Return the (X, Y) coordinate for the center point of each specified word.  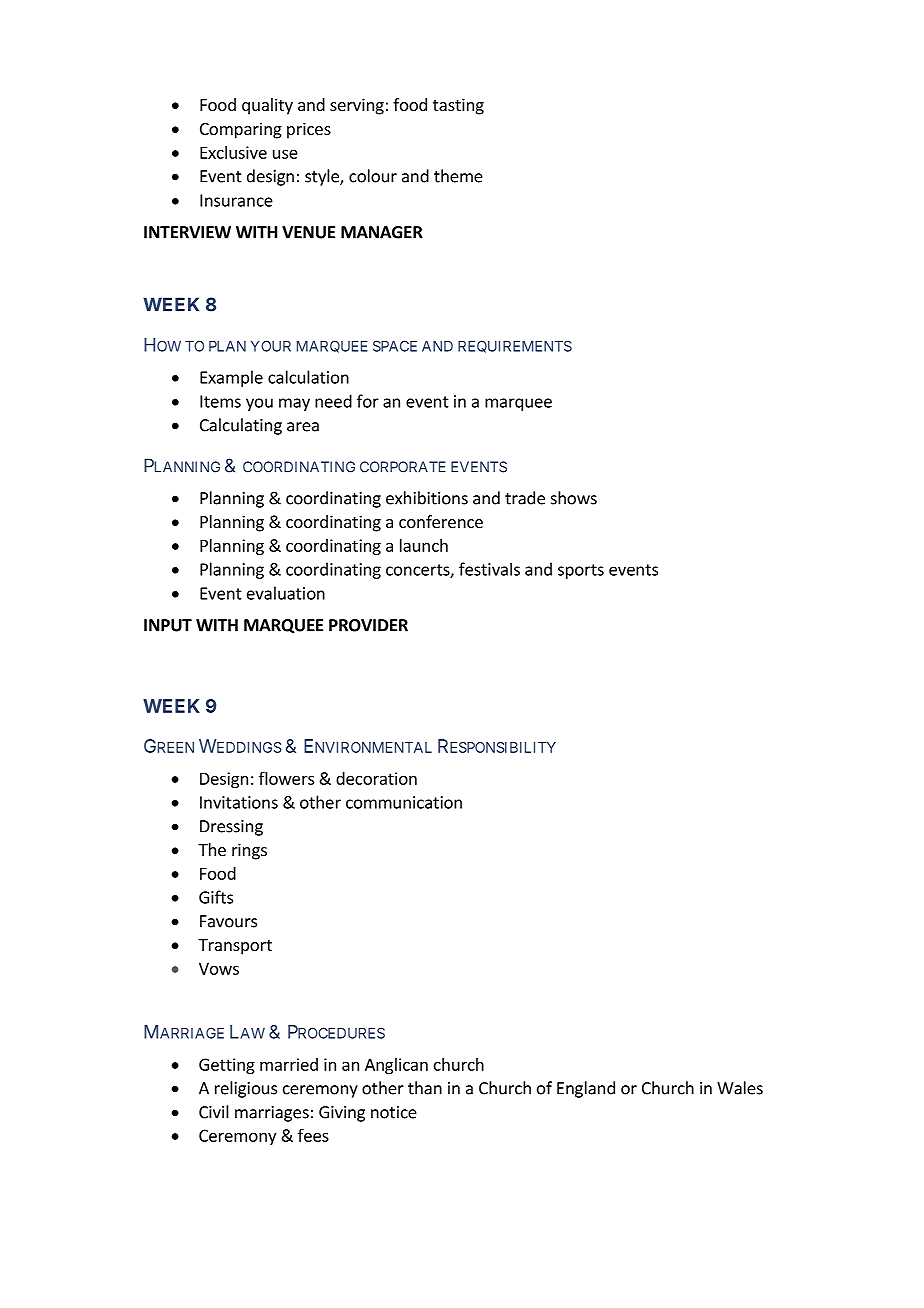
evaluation (286, 593)
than (425, 1088)
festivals (489, 569)
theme (458, 176)
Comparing (241, 130)
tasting (458, 106)
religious (246, 1089)
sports (581, 571)
